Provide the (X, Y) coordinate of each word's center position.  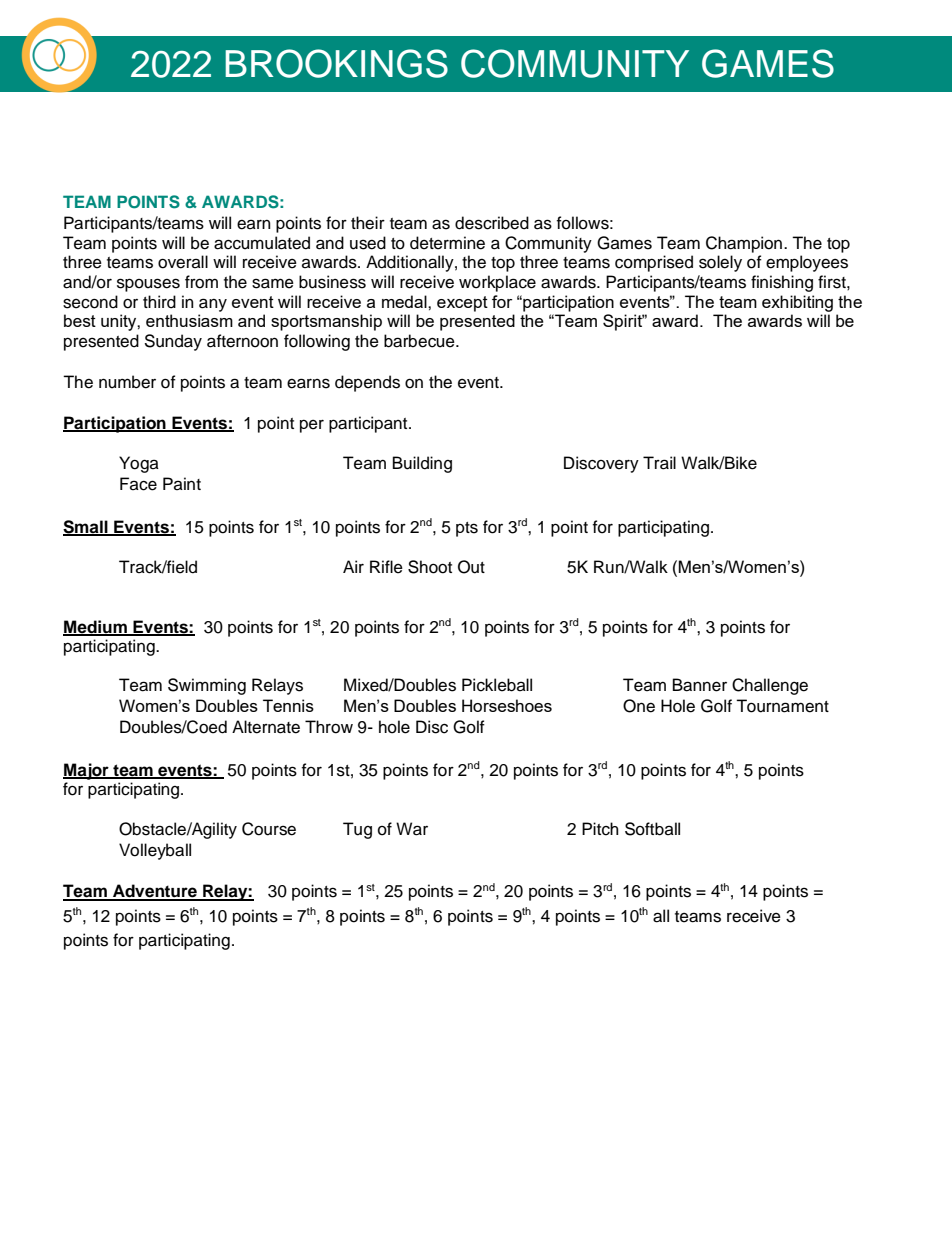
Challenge (770, 686)
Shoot (430, 567)
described (492, 223)
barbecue (420, 341)
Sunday (173, 342)
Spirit (624, 322)
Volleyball (155, 851)
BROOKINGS (336, 63)
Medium (96, 627)
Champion (745, 244)
